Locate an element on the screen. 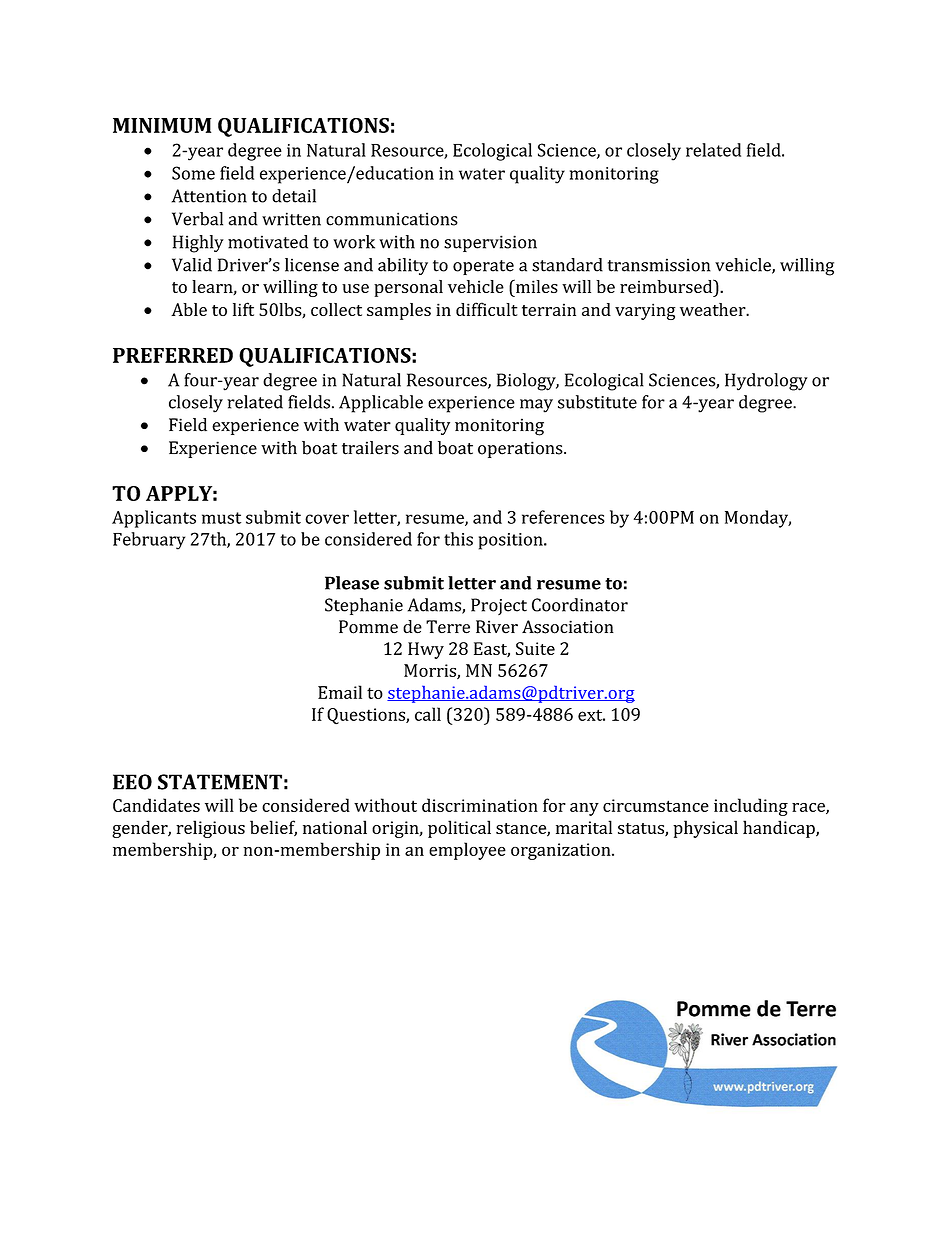 The height and width of the screenshot is (1233, 952). political is located at coordinates (459, 829).
